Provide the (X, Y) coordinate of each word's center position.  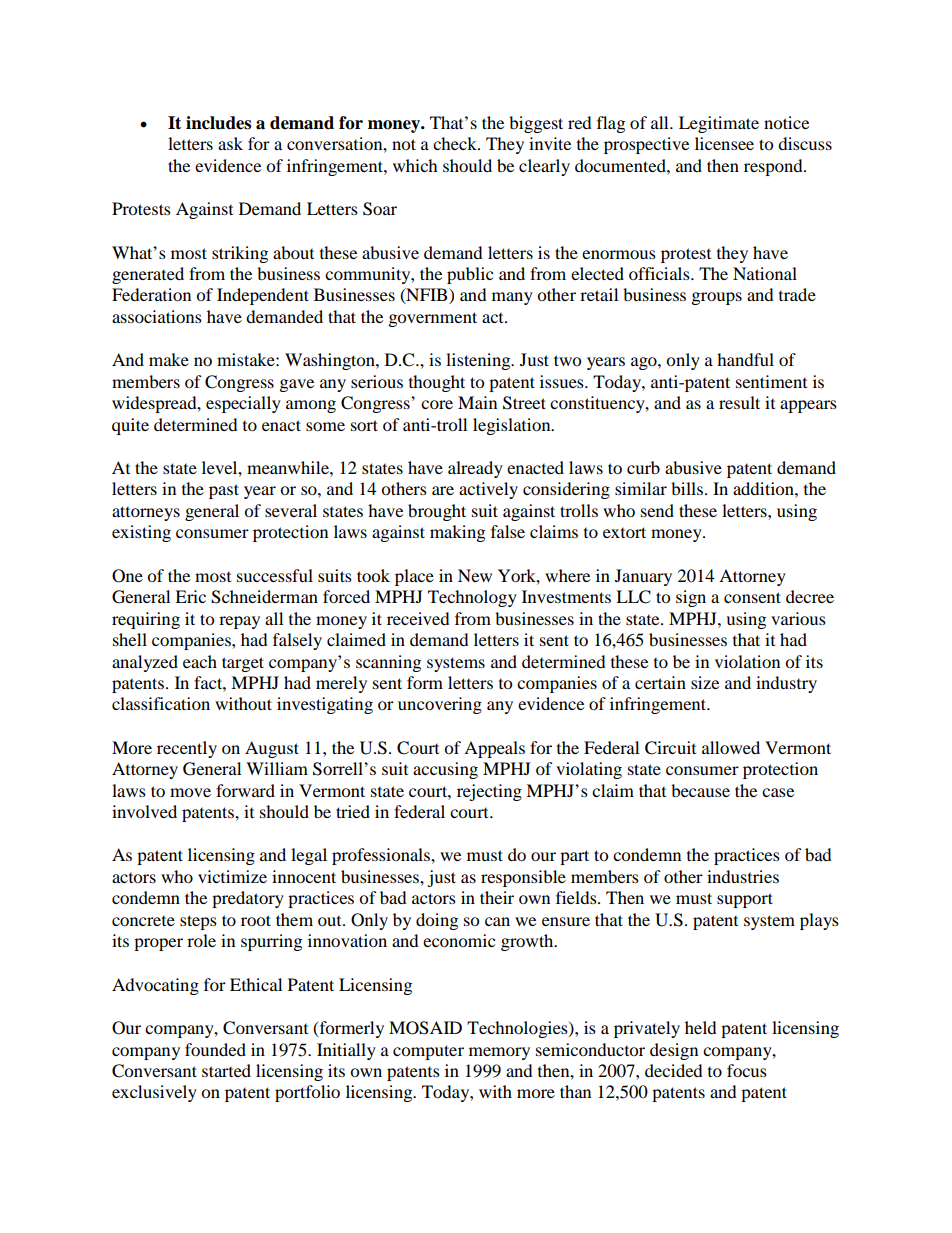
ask (230, 143)
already (475, 469)
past (224, 491)
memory (499, 1053)
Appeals (494, 749)
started (226, 1070)
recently (187, 749)
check (456, 143)
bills (687, 488)
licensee (724, 143)
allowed (731, 747)
